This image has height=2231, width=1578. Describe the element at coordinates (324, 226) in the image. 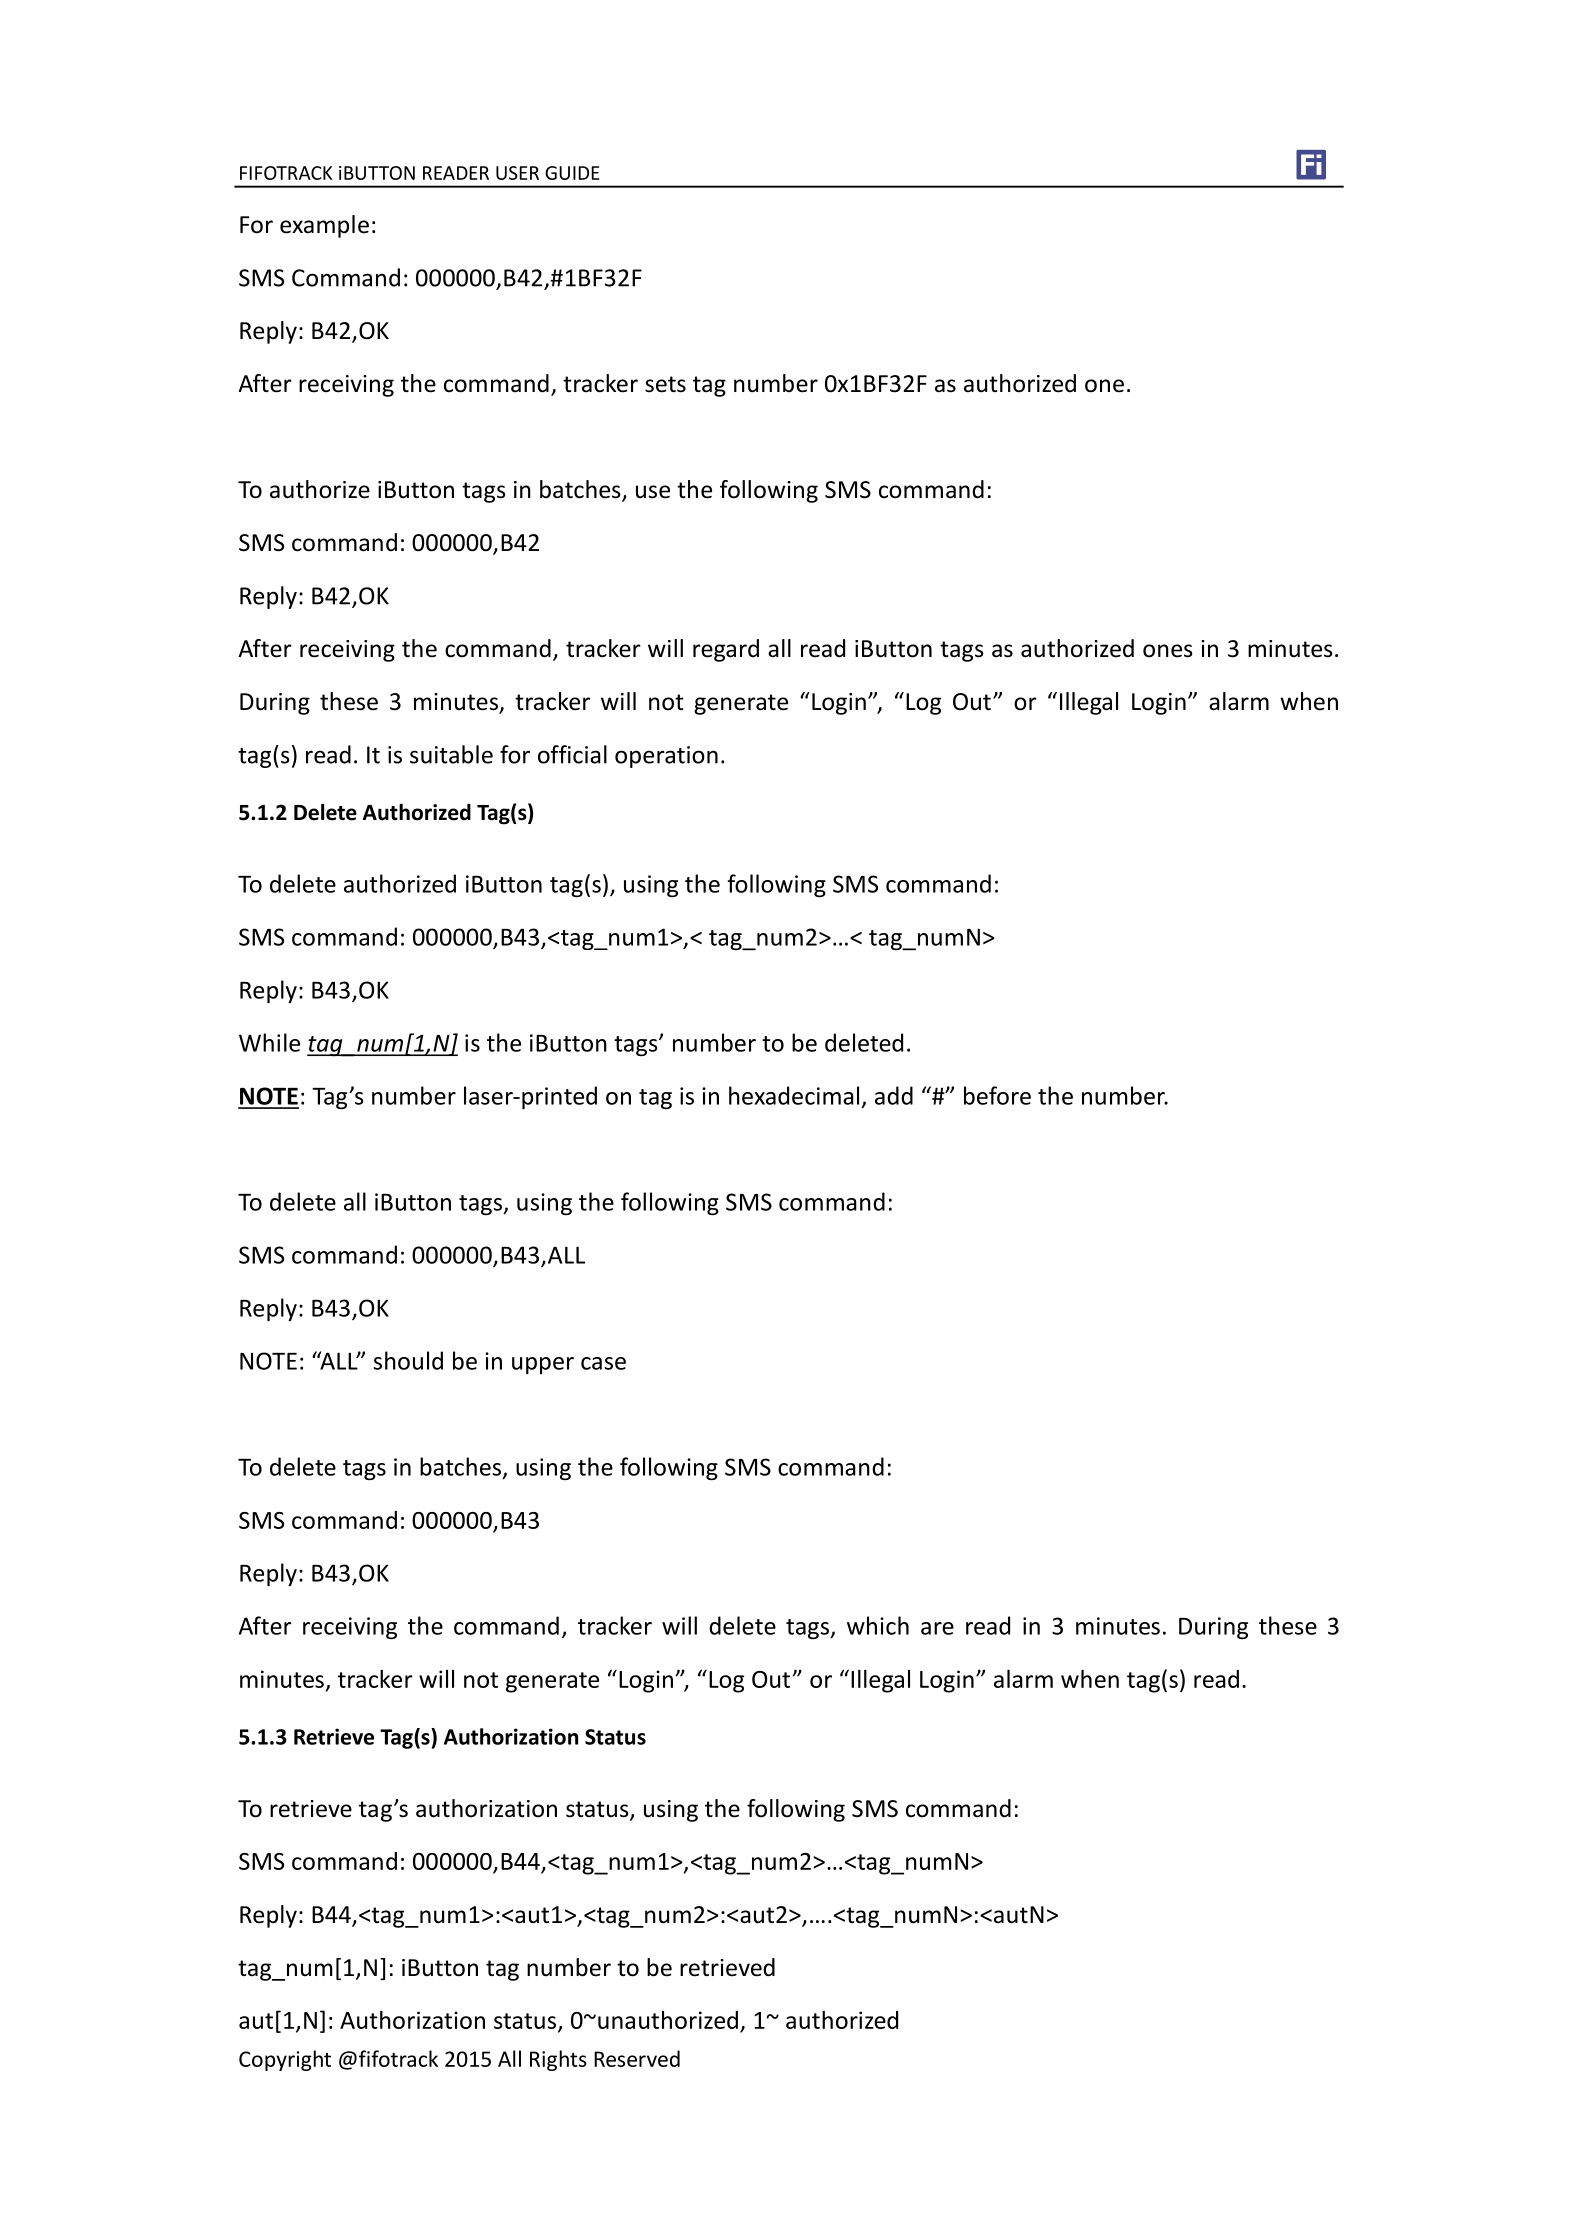

I see `example` at that location.
